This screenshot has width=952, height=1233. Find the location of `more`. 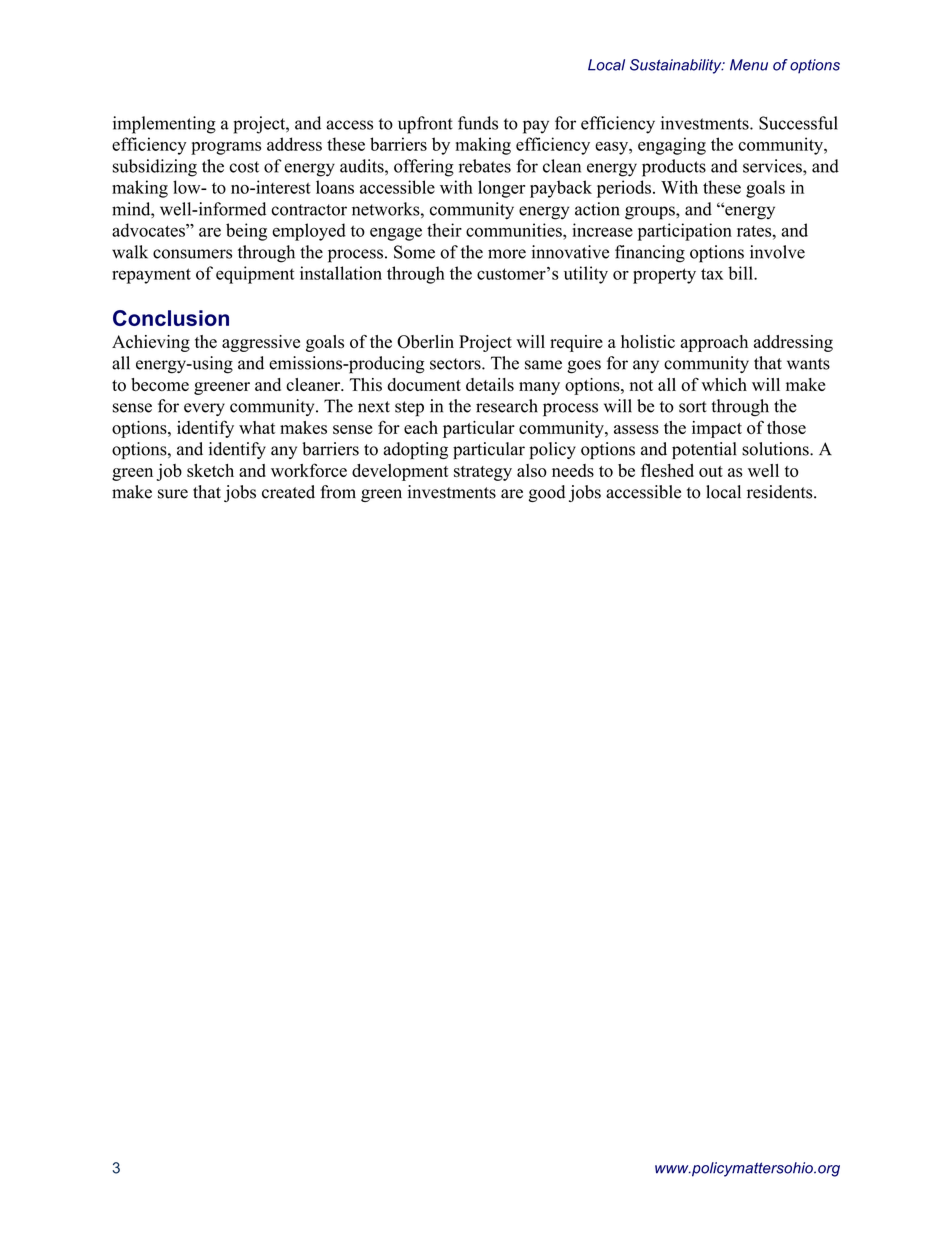

more is located at coordinates (507, 254).
